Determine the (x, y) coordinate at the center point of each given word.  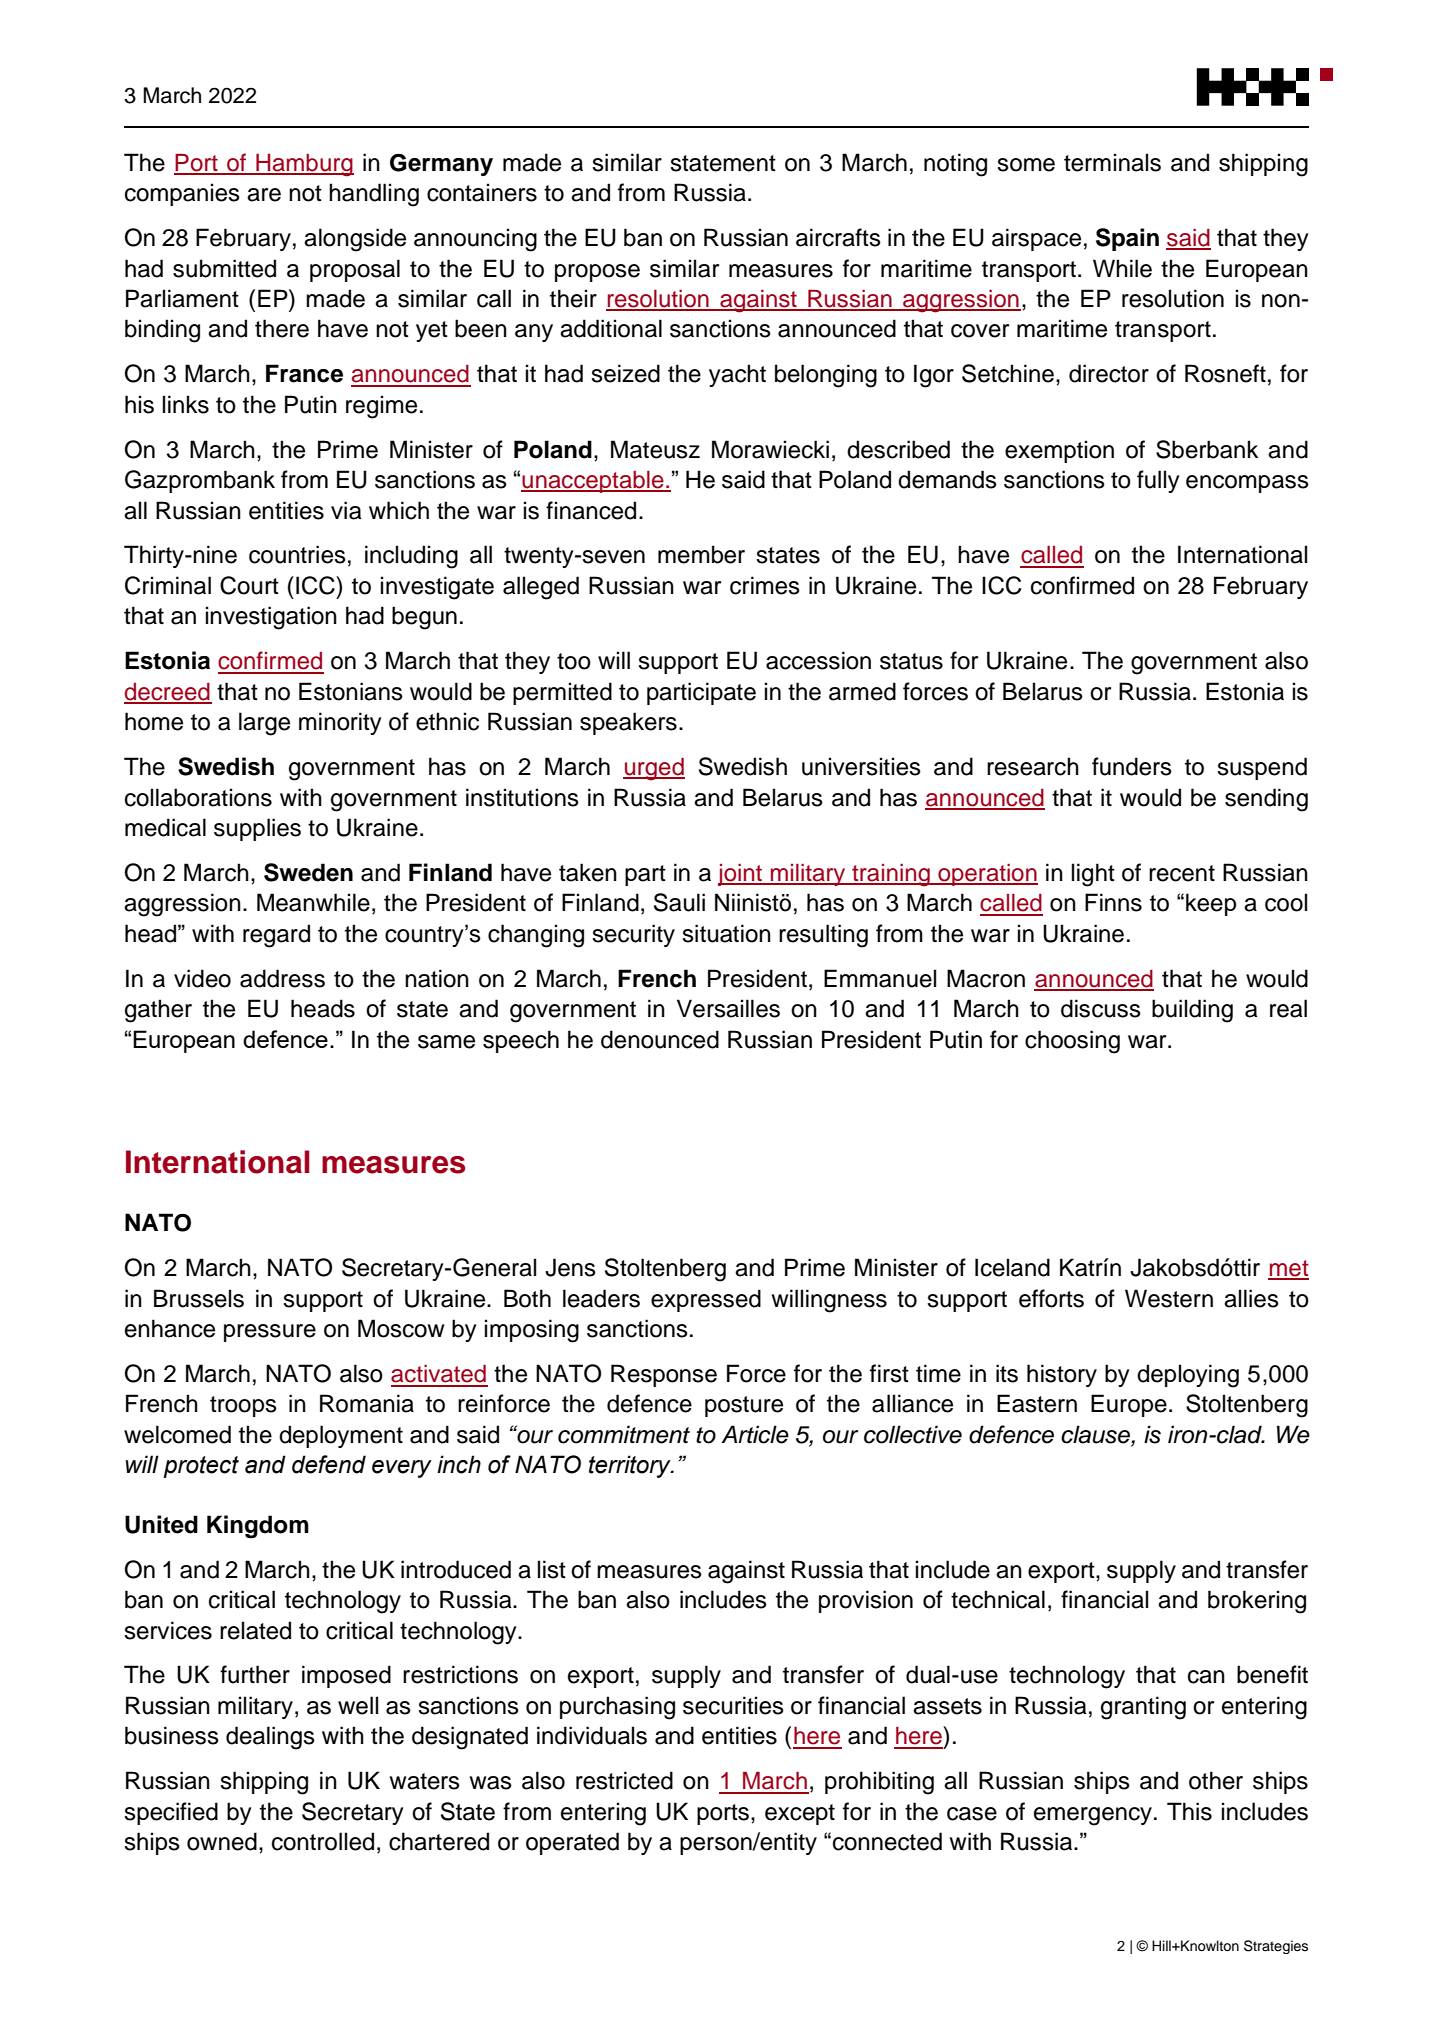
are (264, 195)
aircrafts (838, 237)
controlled (323, 1841)
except (800, 1814)
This (1189, 1811)
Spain (1127, 239)
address (282, 978)
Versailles (728, 1008)
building (1192, 1011)
